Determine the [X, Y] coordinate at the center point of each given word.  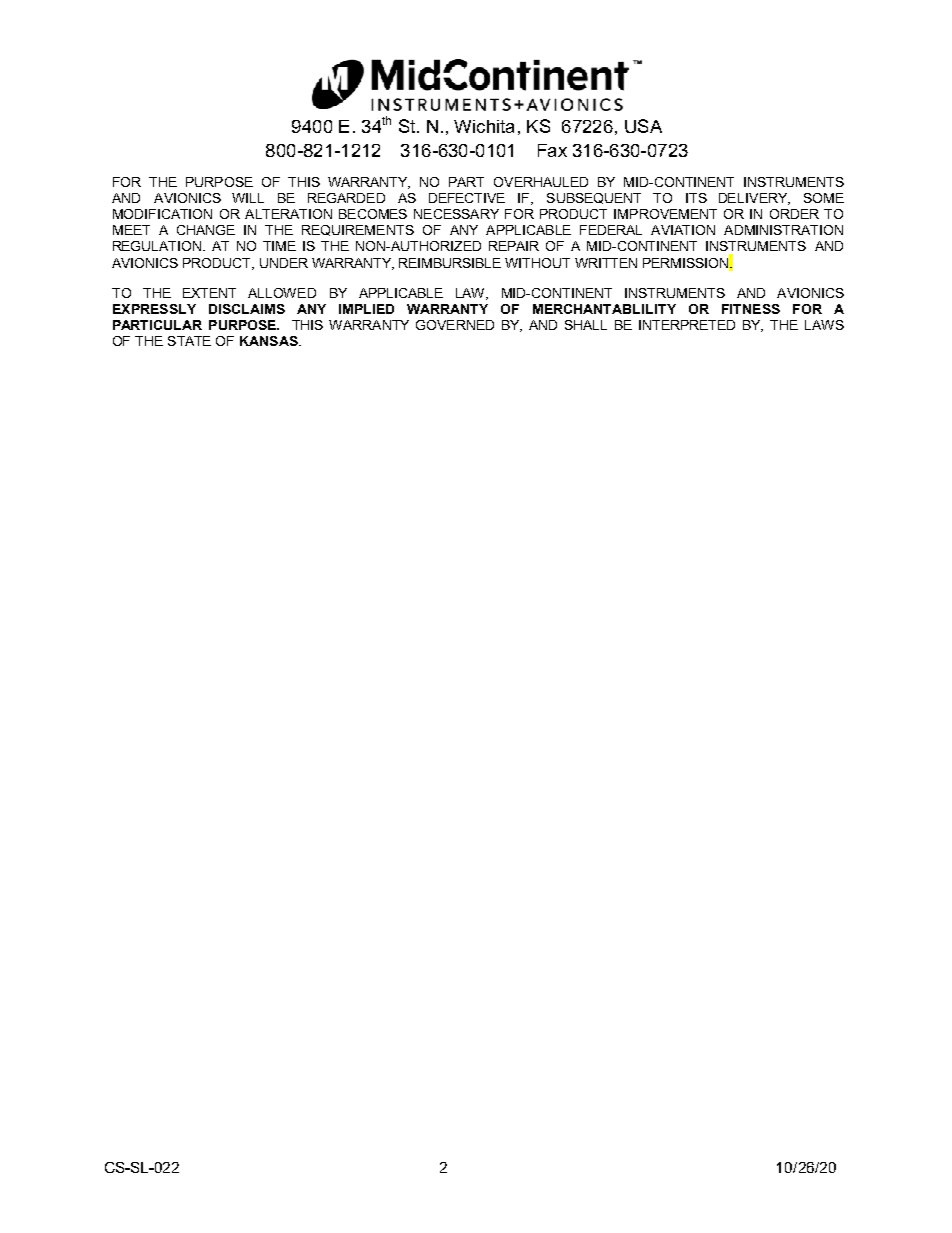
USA [643, 126]
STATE [189, 341]
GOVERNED [455, 325]
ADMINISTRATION [783, 230]
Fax [552, 150]
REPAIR [514, 246]
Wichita [484, 126]
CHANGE [206, 230]
